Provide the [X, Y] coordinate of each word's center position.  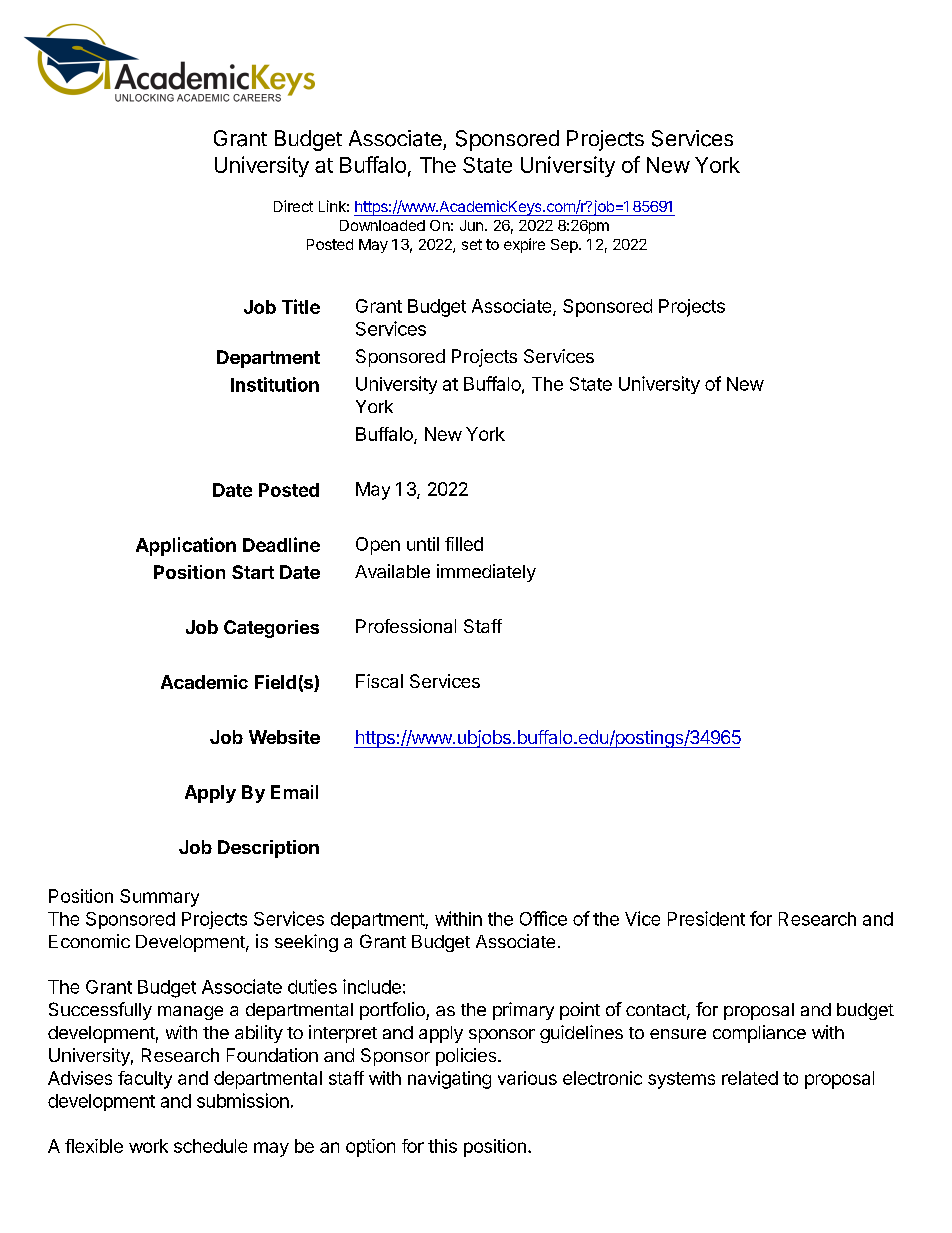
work [148, 1146]
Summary [159, 898]
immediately [486, 573]
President [706, 918]
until [423, 544]
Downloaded [382, 225]
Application [186, 546]
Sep [564, 246]
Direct [293, 206]
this [442, 1146]
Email [294, 792]
